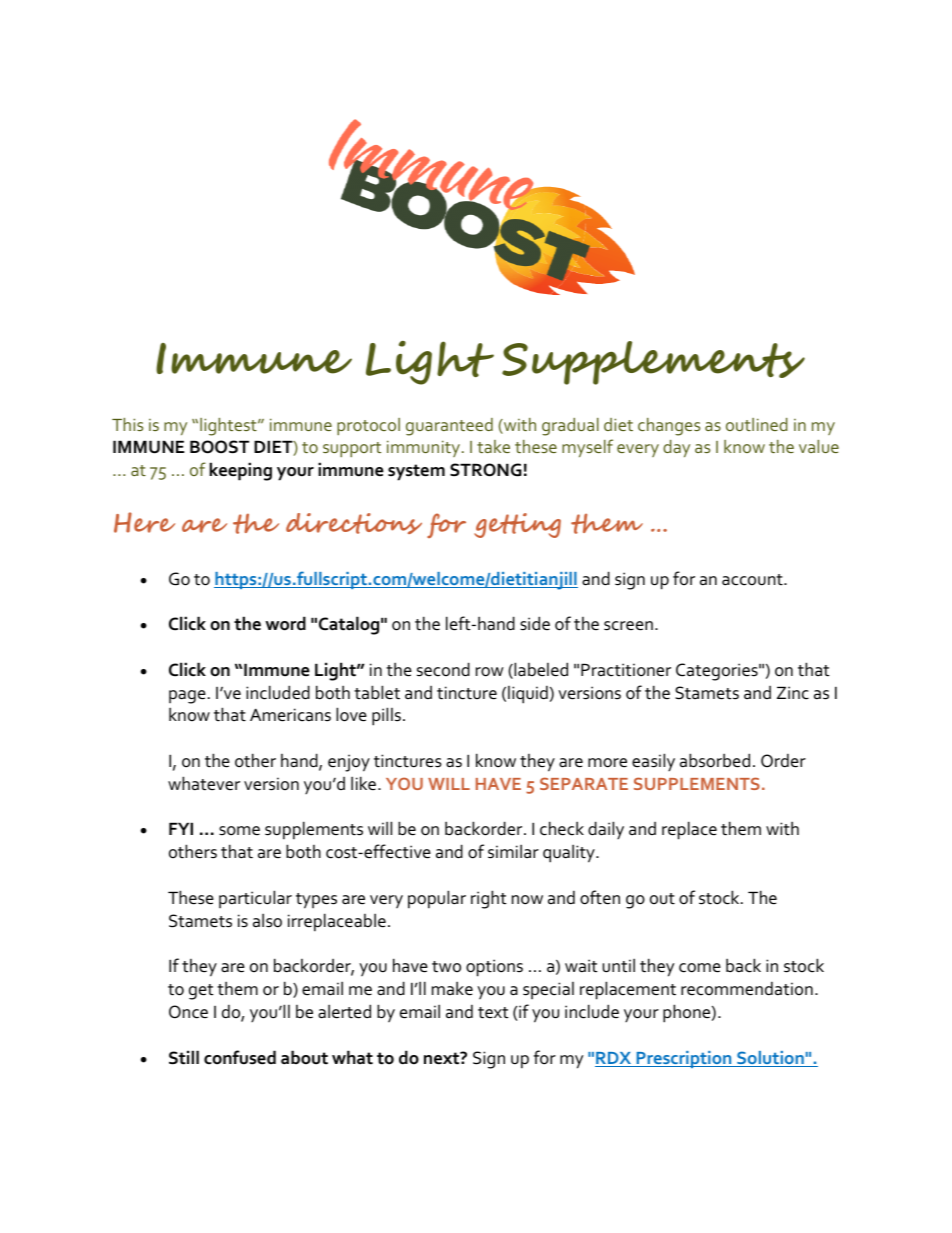 Image resolution: width=952 pixels, height=1233 pixels. Describe the element at coordinates (770, 1059) in the document. I see `Solution` at that location.
